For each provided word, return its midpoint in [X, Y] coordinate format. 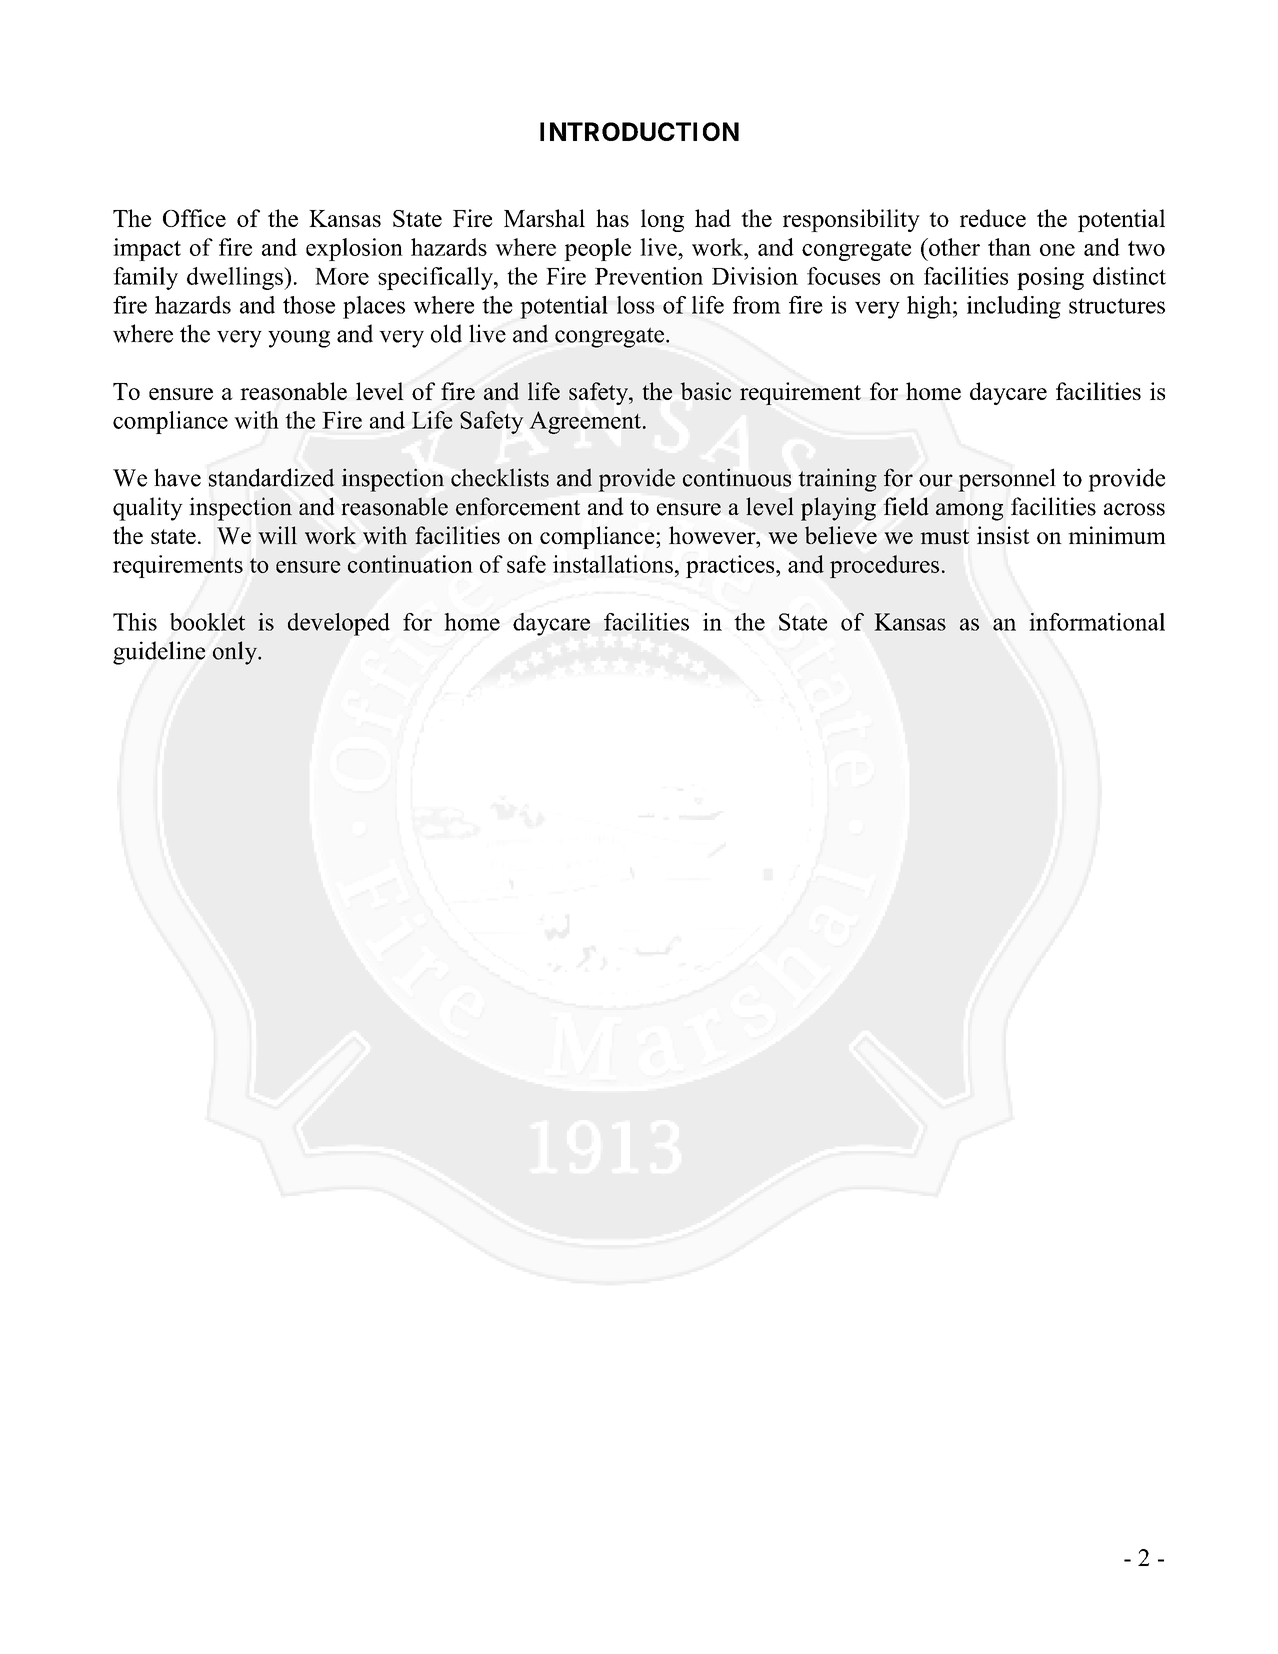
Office [194, 218]
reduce [993, 218]
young [299, 339]
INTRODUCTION [639, 131]
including [1014, 307]
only [236, 653]
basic [706, 391]
